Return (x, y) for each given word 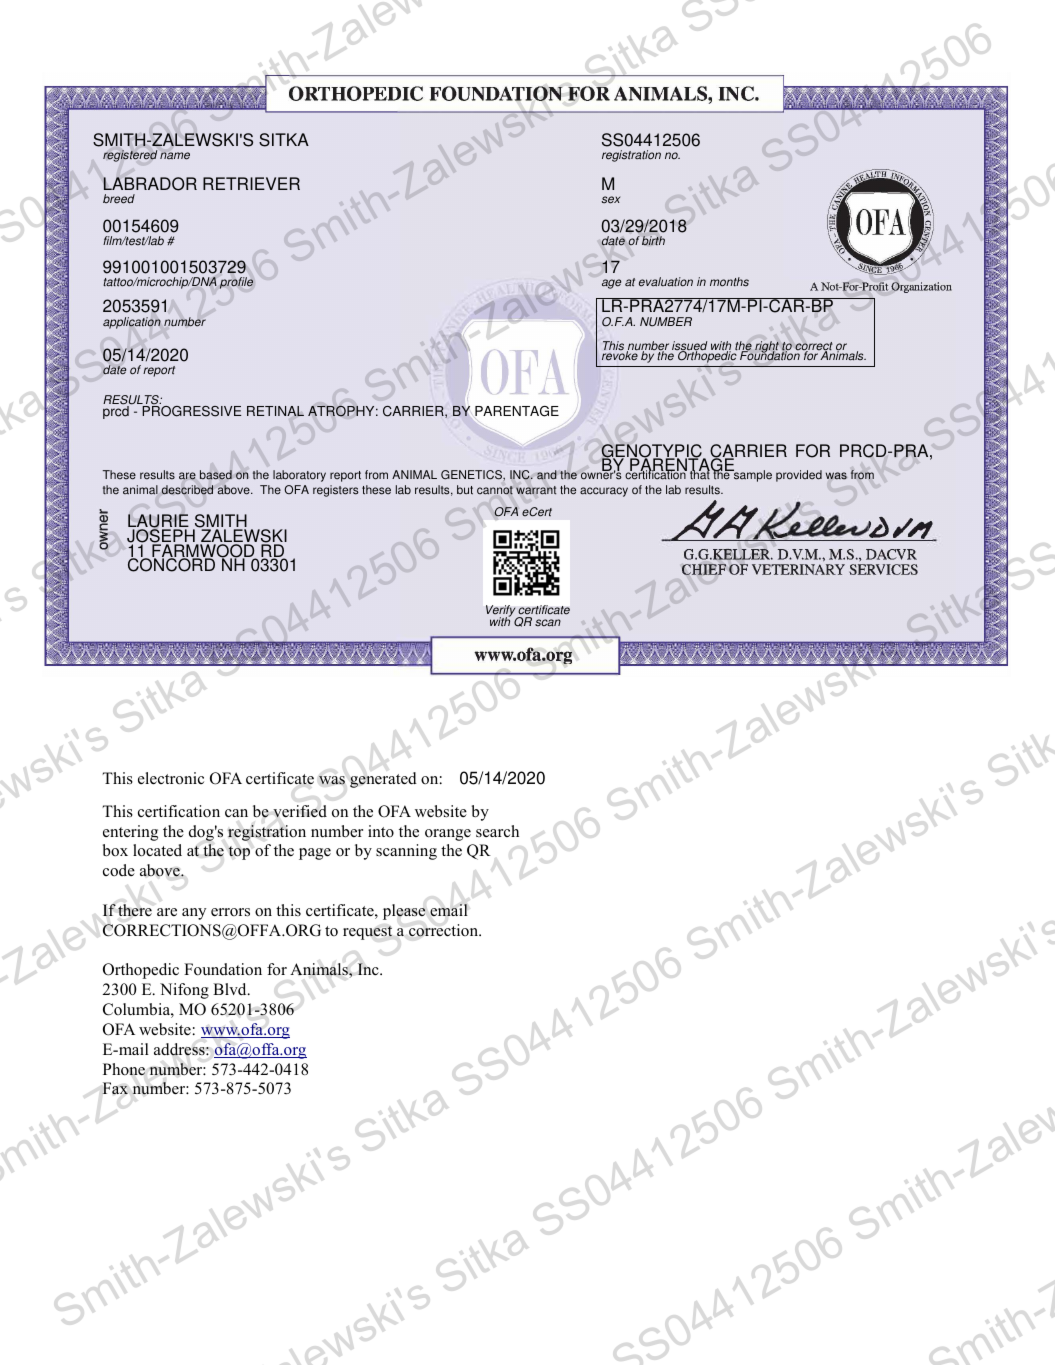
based (216, 475)
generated (383, 780)
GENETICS (472, 475)
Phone (124, 1069)
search (497, 831)
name (175, 156)
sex (611, 200)
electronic (171, 778)
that (700, 474)
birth (653, 241)
